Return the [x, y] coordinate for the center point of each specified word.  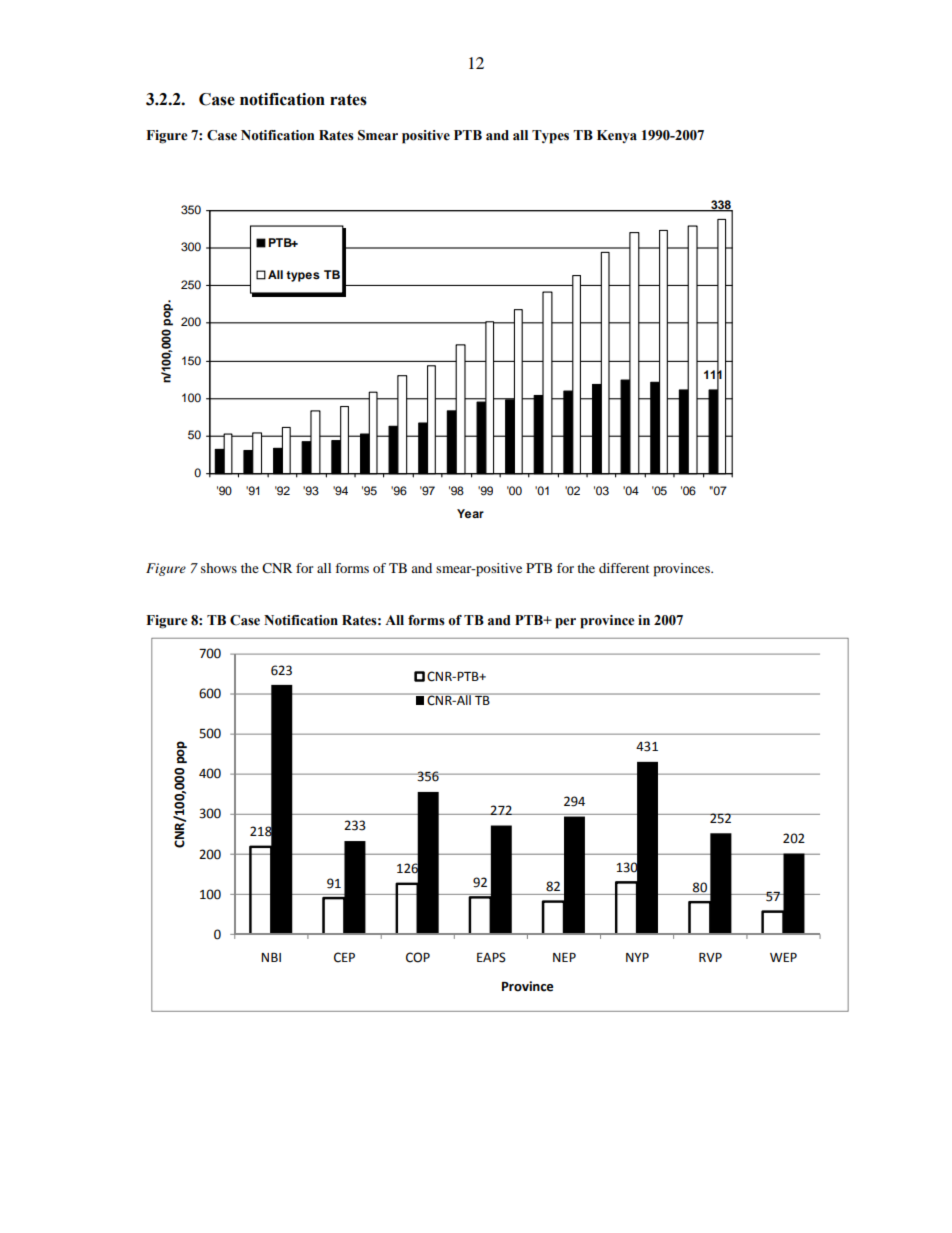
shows [219, 568]
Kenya [617, 136]
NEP [564, 957]
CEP [344, 957]
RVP [710, 957]
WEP [783, 957]
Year [470, 513]
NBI [271, 957]
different [624, 568]
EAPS [491, 957]
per [565, 623]
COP [418, 957]
